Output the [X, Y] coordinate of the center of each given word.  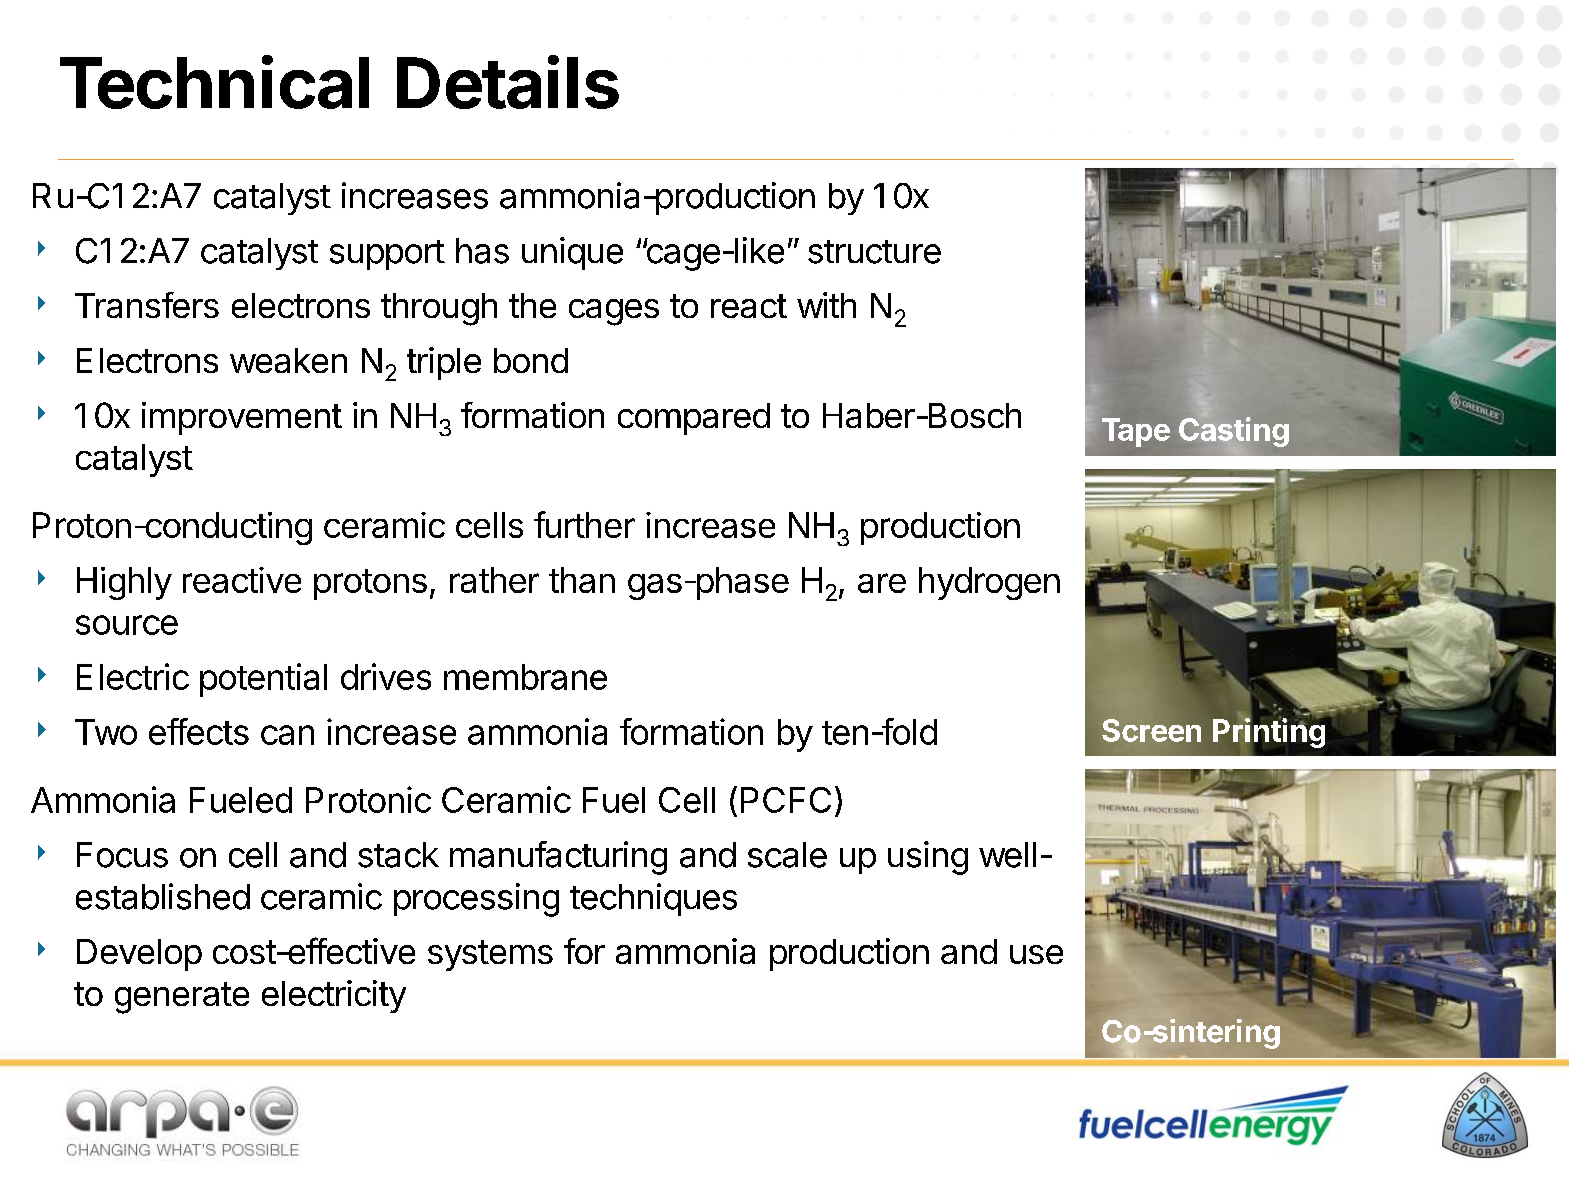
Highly [124, 583]
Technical [214, 82]
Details [508, 82]
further [584, 524]
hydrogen [989, 583]
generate [182, 998]
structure [874, 252]
